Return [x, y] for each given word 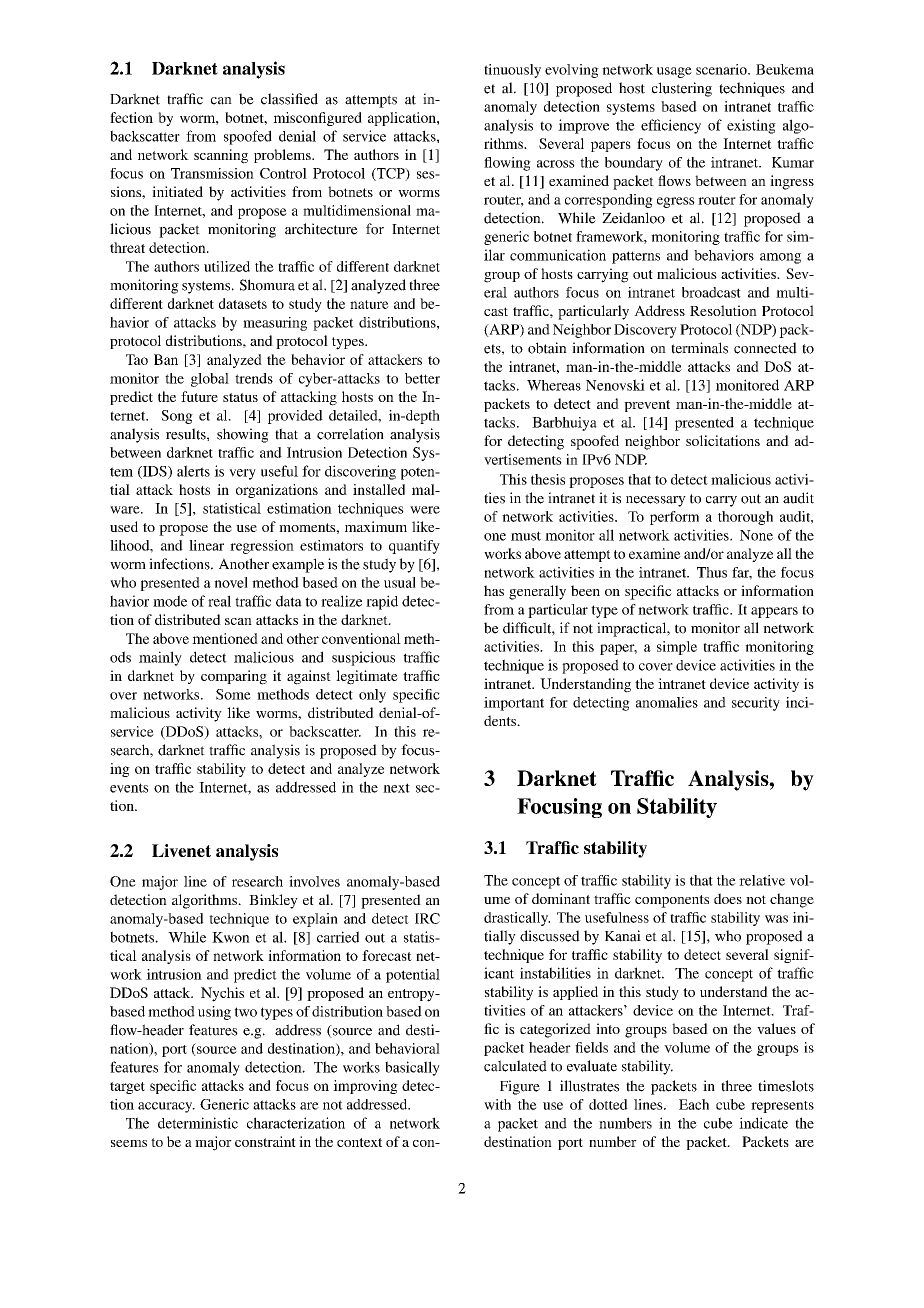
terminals [699, 348]
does [728, 898]
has [494, 590]
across [556, 164]
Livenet [181, 850]
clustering [682, 89]
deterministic [198, 1123]
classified [289, 99]
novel [231, 582]
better [422, 378]
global [210, 380]
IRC [427, 918]
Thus [712, 572]
